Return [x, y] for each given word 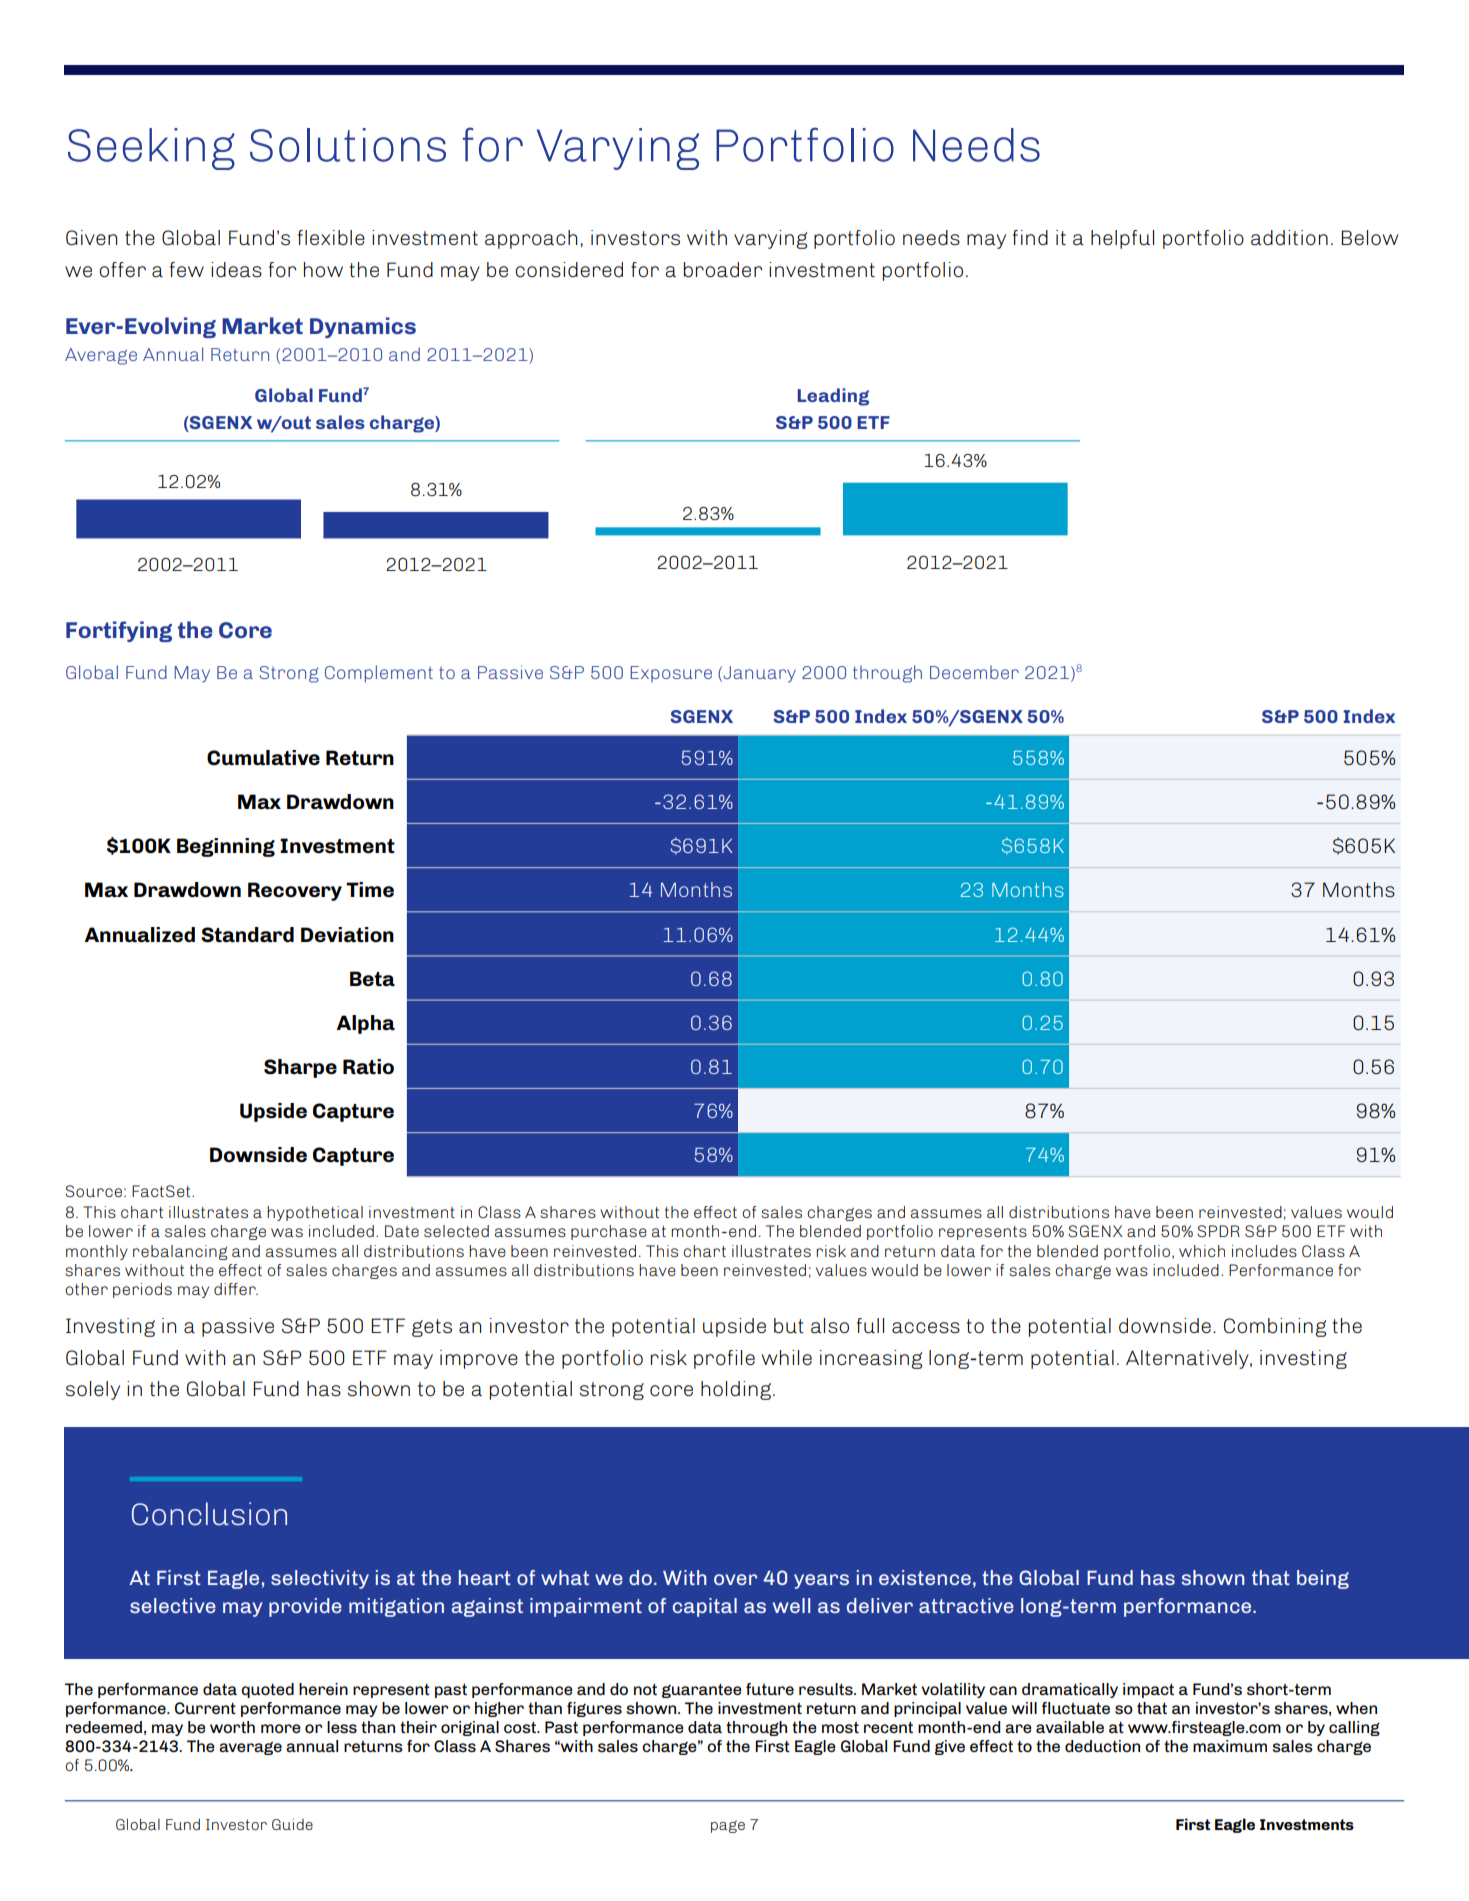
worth [232, 1727]
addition [1289, 238]
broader [723, 269]
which [1202, 1251]
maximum [1230, 1746]
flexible [331, 237]
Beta [372, 979]
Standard [247, 935]
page [728, 1826]
